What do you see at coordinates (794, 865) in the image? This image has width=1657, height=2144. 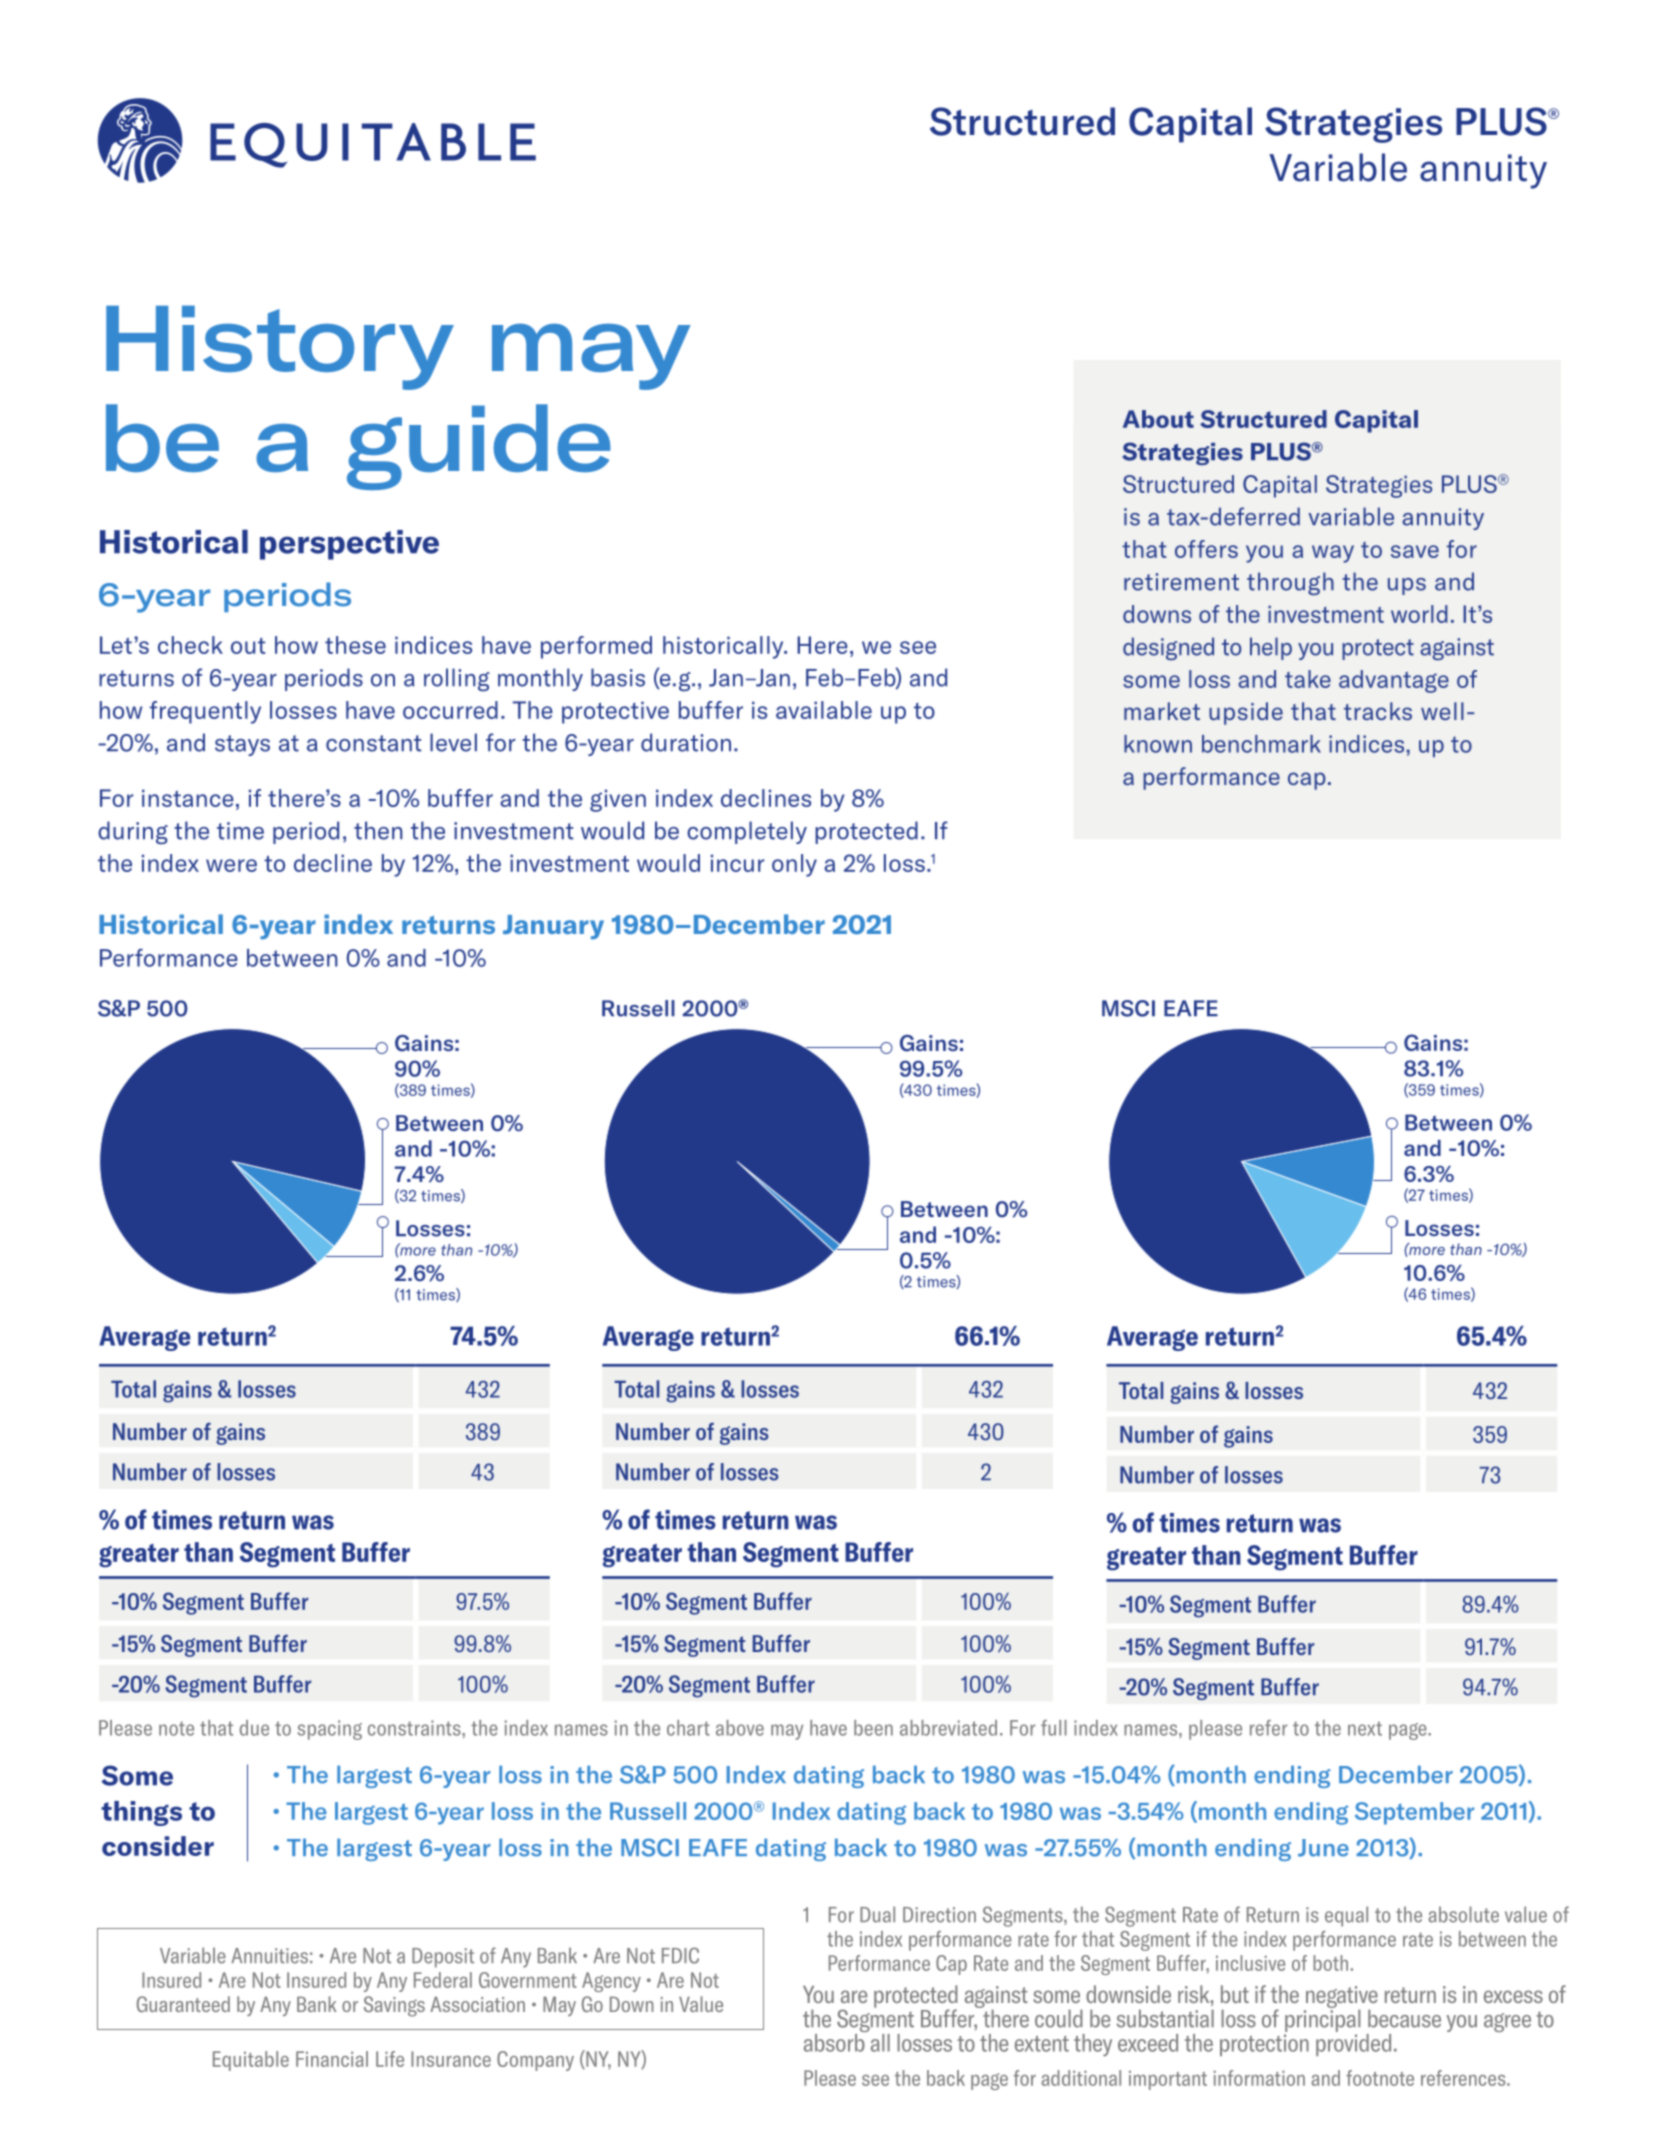 I see `only` at bounding box center [794, 865].
